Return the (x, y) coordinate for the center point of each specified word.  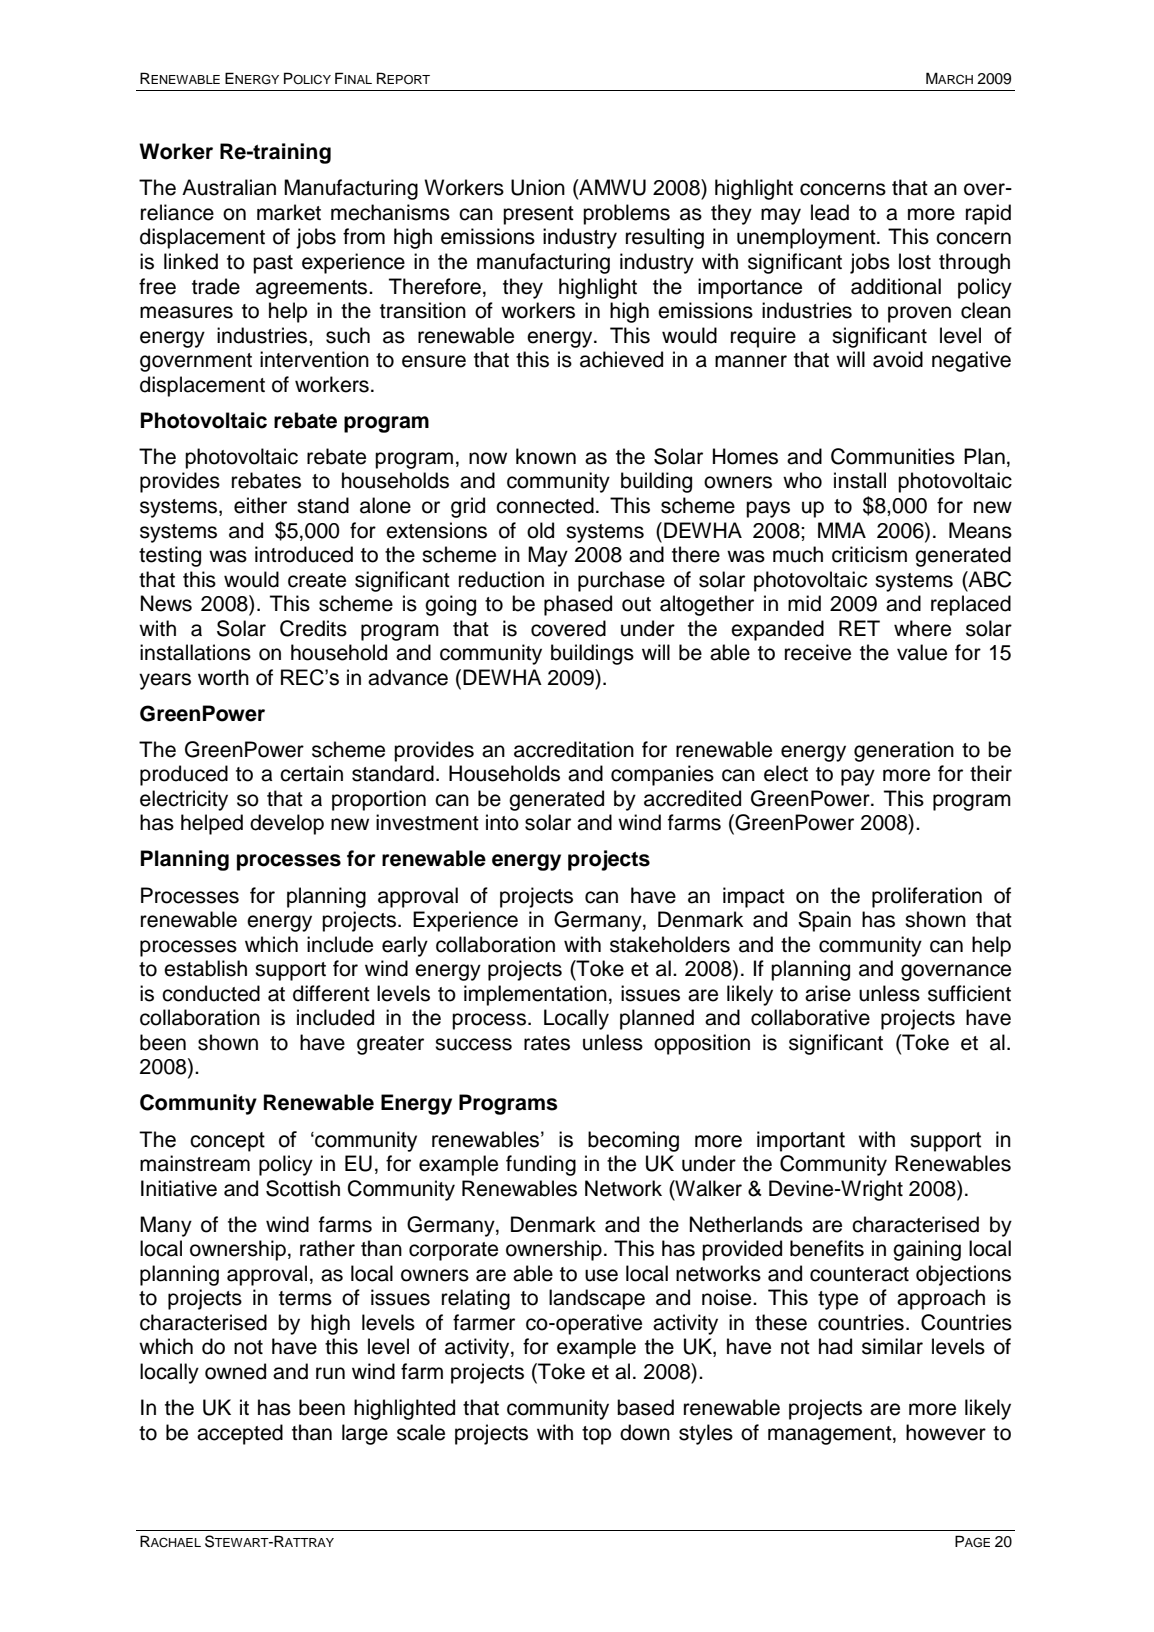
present (538, 215)
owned (235, 1371)
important (801, 1141)
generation (904, 751)
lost (915, 261)
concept (227, 1142)
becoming (633, 1141)
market (289, 212)
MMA (842, 530)
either (260, 505)
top (596, 1435)
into (502, 822)
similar (892, 1346)
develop (287, 824)
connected (545, 505)
